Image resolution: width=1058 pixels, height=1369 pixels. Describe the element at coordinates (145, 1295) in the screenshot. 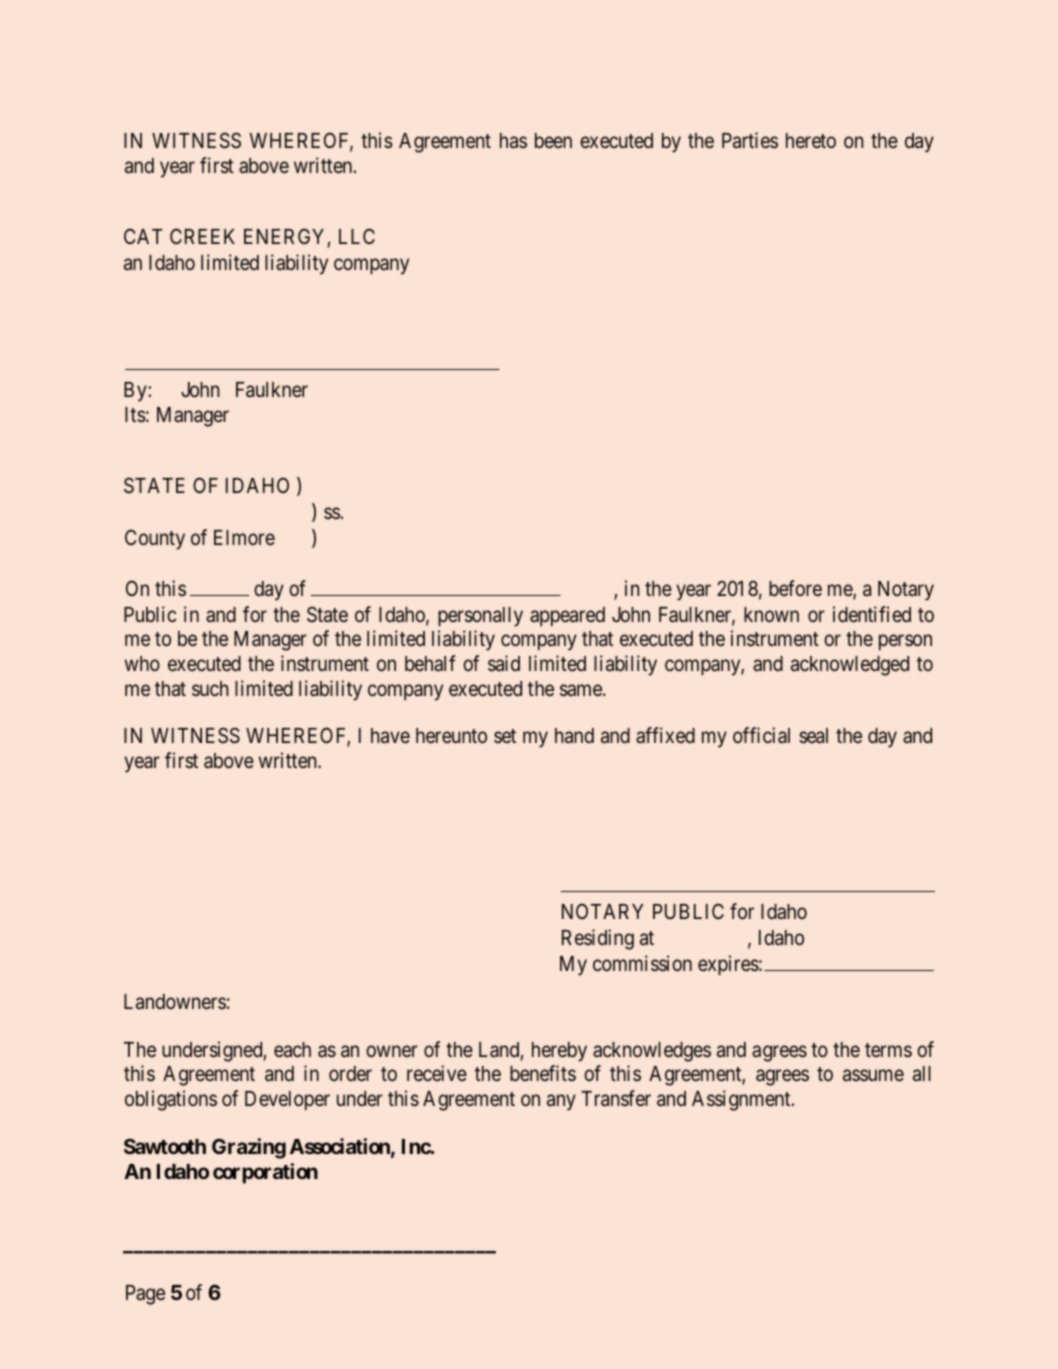

I see `Page` at that location.
